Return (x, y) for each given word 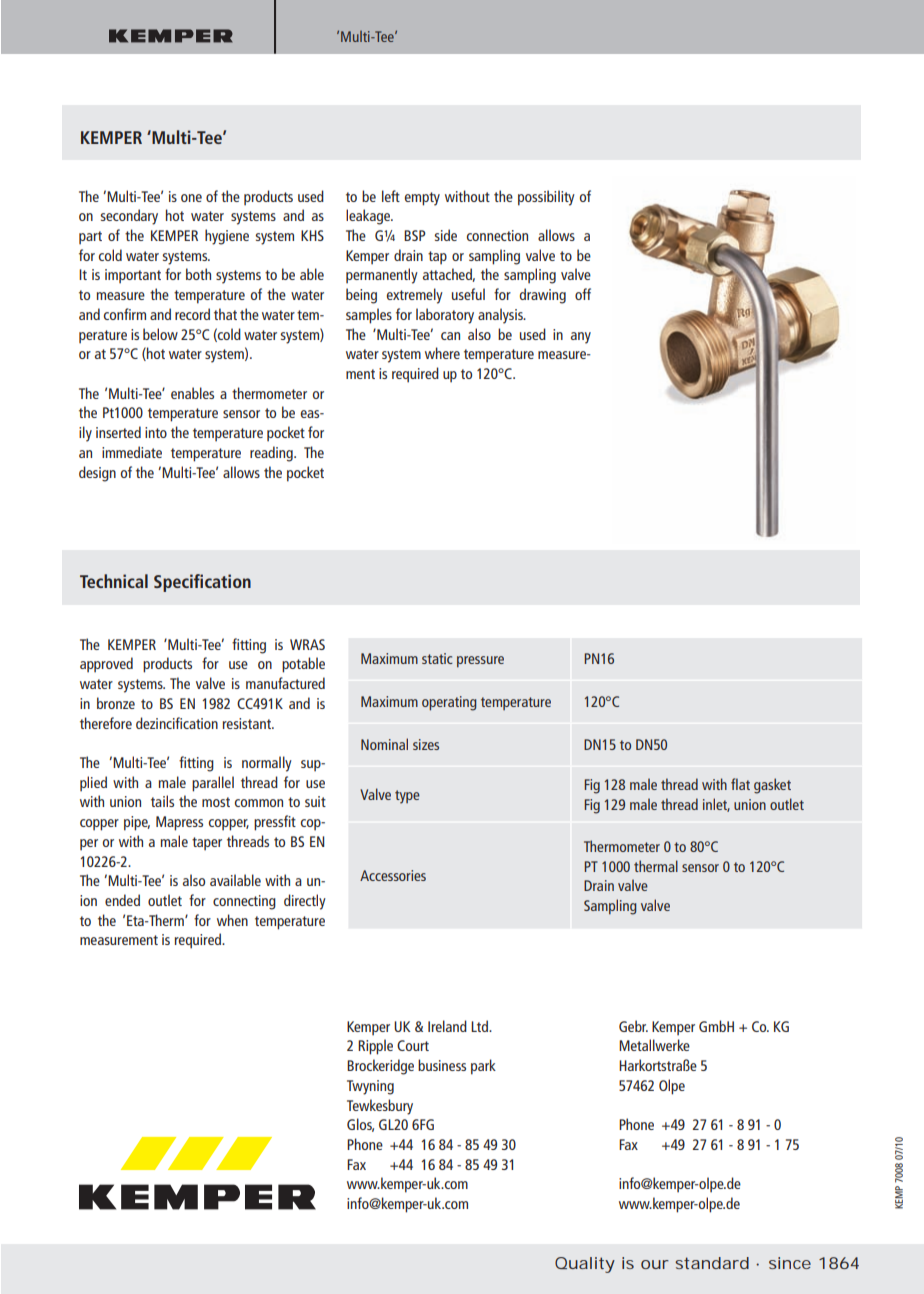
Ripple (375, 1047)
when (232, 920)
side (446, 235)
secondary (129, 217)
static (437, 658)
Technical (114, 581)
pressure (480, 662)
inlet (716, 805)
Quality (585, 1265)
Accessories (393, 875)
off (583, 294)
